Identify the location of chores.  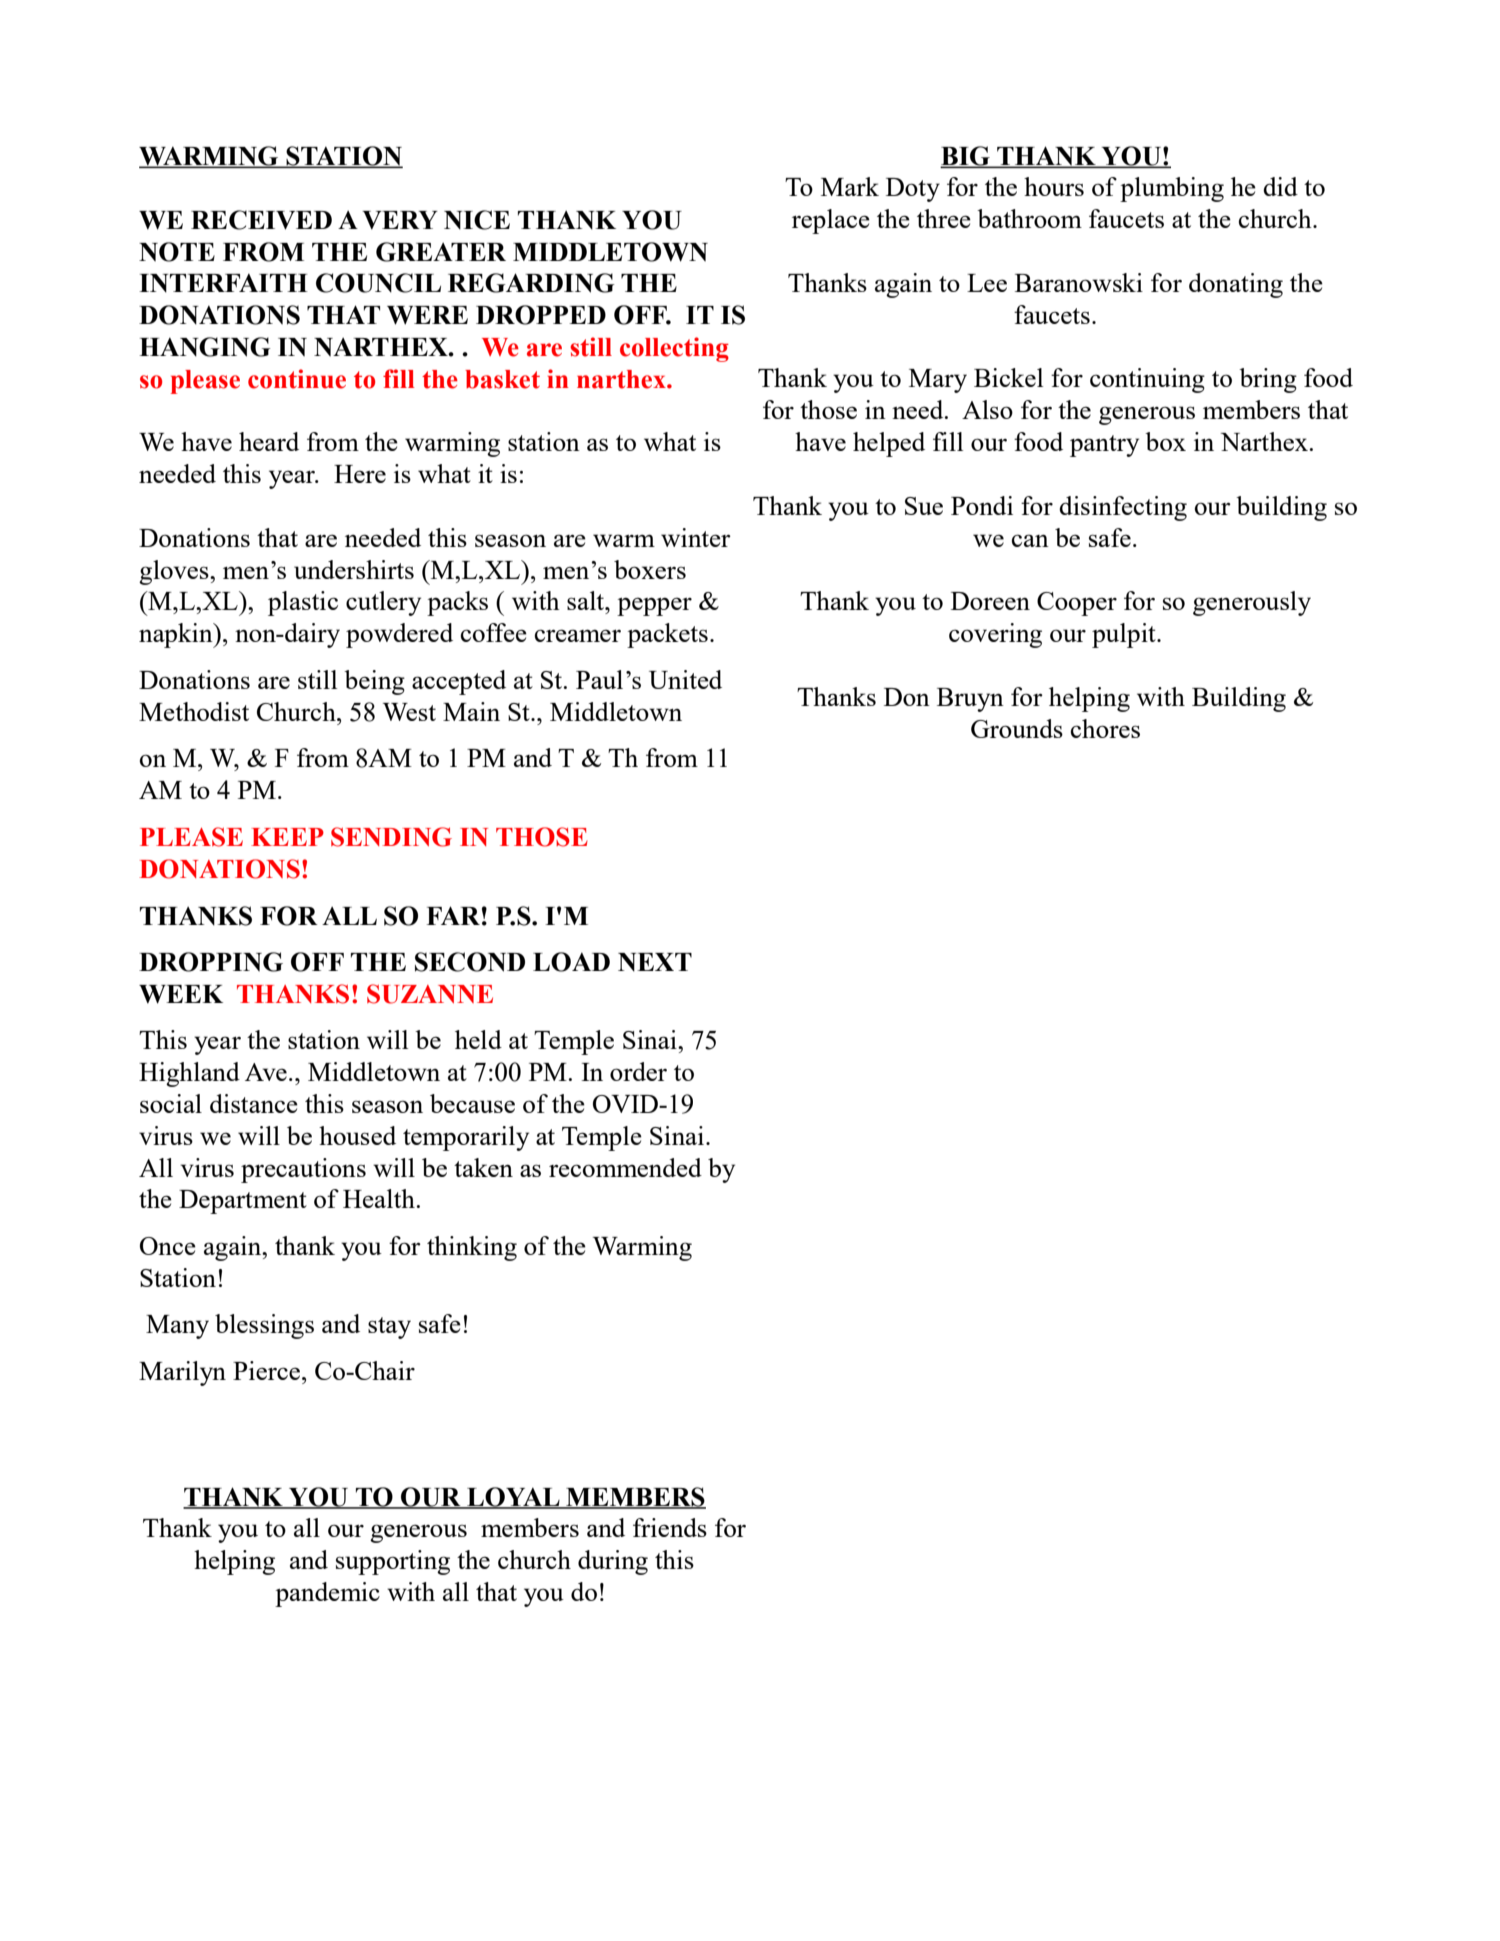
(1105, 728).
